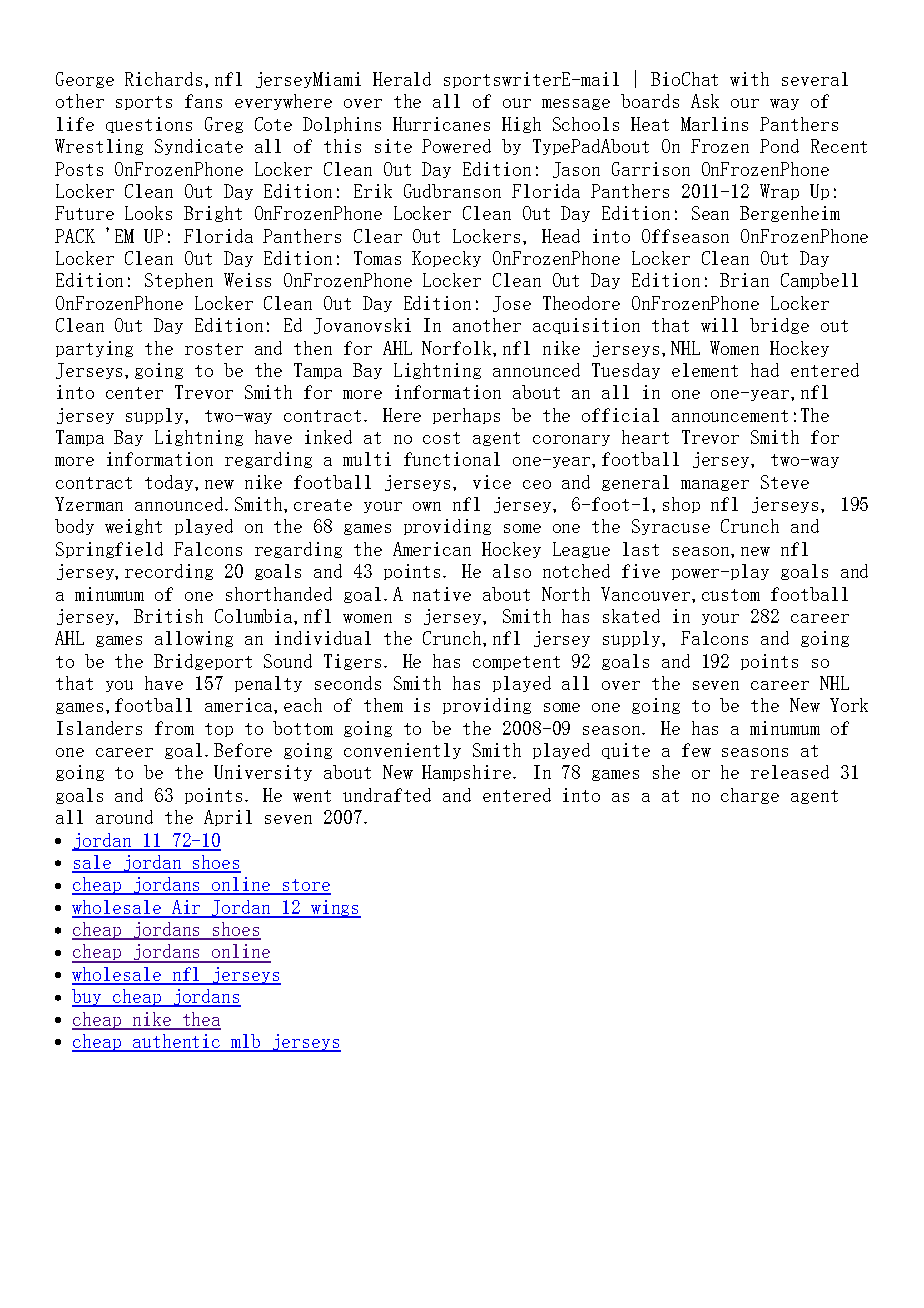  I want to click on own, so click(427, 506).
